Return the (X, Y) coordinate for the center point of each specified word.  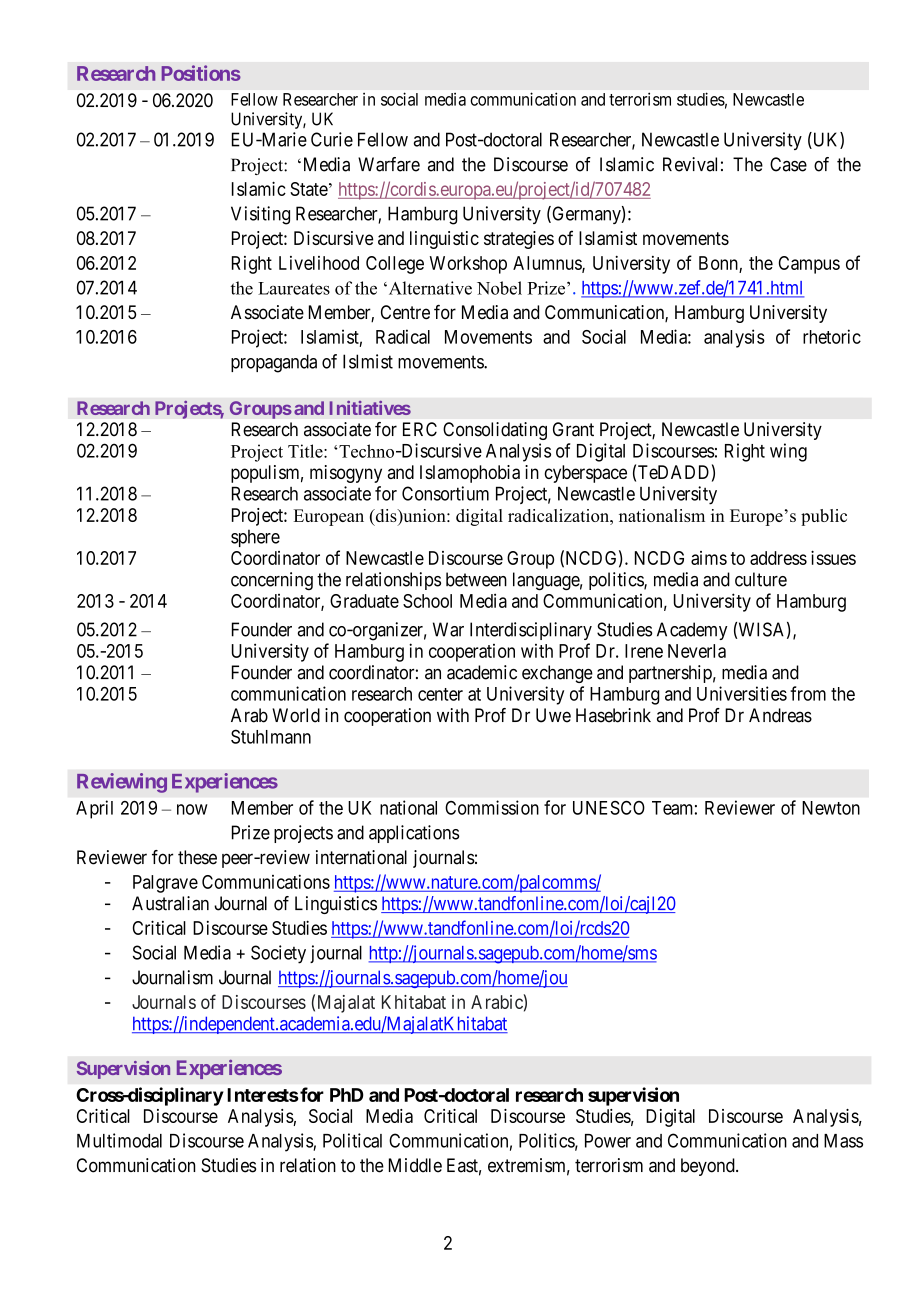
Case (788, 164)
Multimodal (119, 1140)
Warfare (389, 164)
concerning (272, 581)
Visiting (260, 215)
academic (482, 672)
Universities (742, 693)
